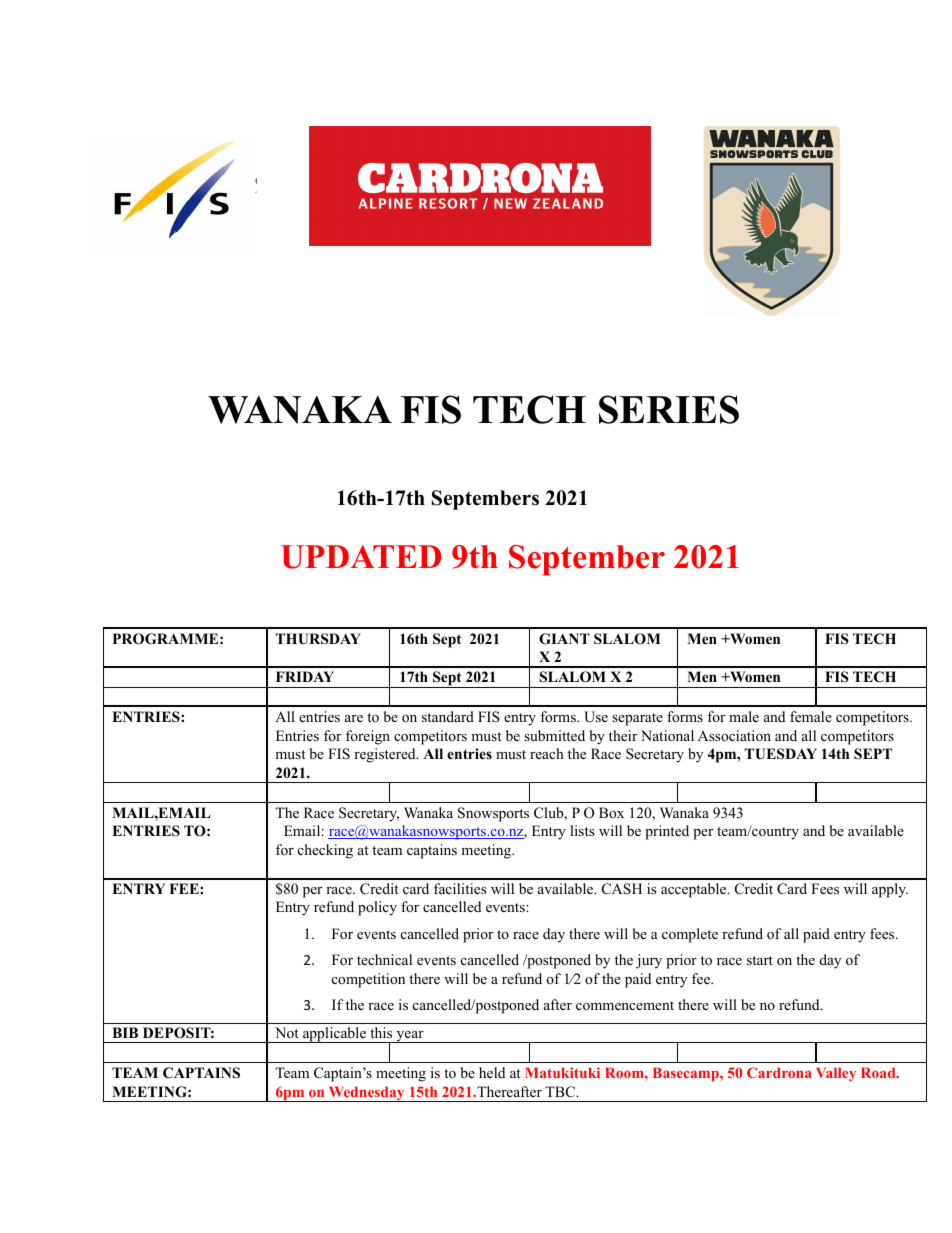 Image resolution: width=952 pixels, height=1233 pixels. Describe the element at coordinates (361, 557) in the image. I see `UPDATED` at that location.
